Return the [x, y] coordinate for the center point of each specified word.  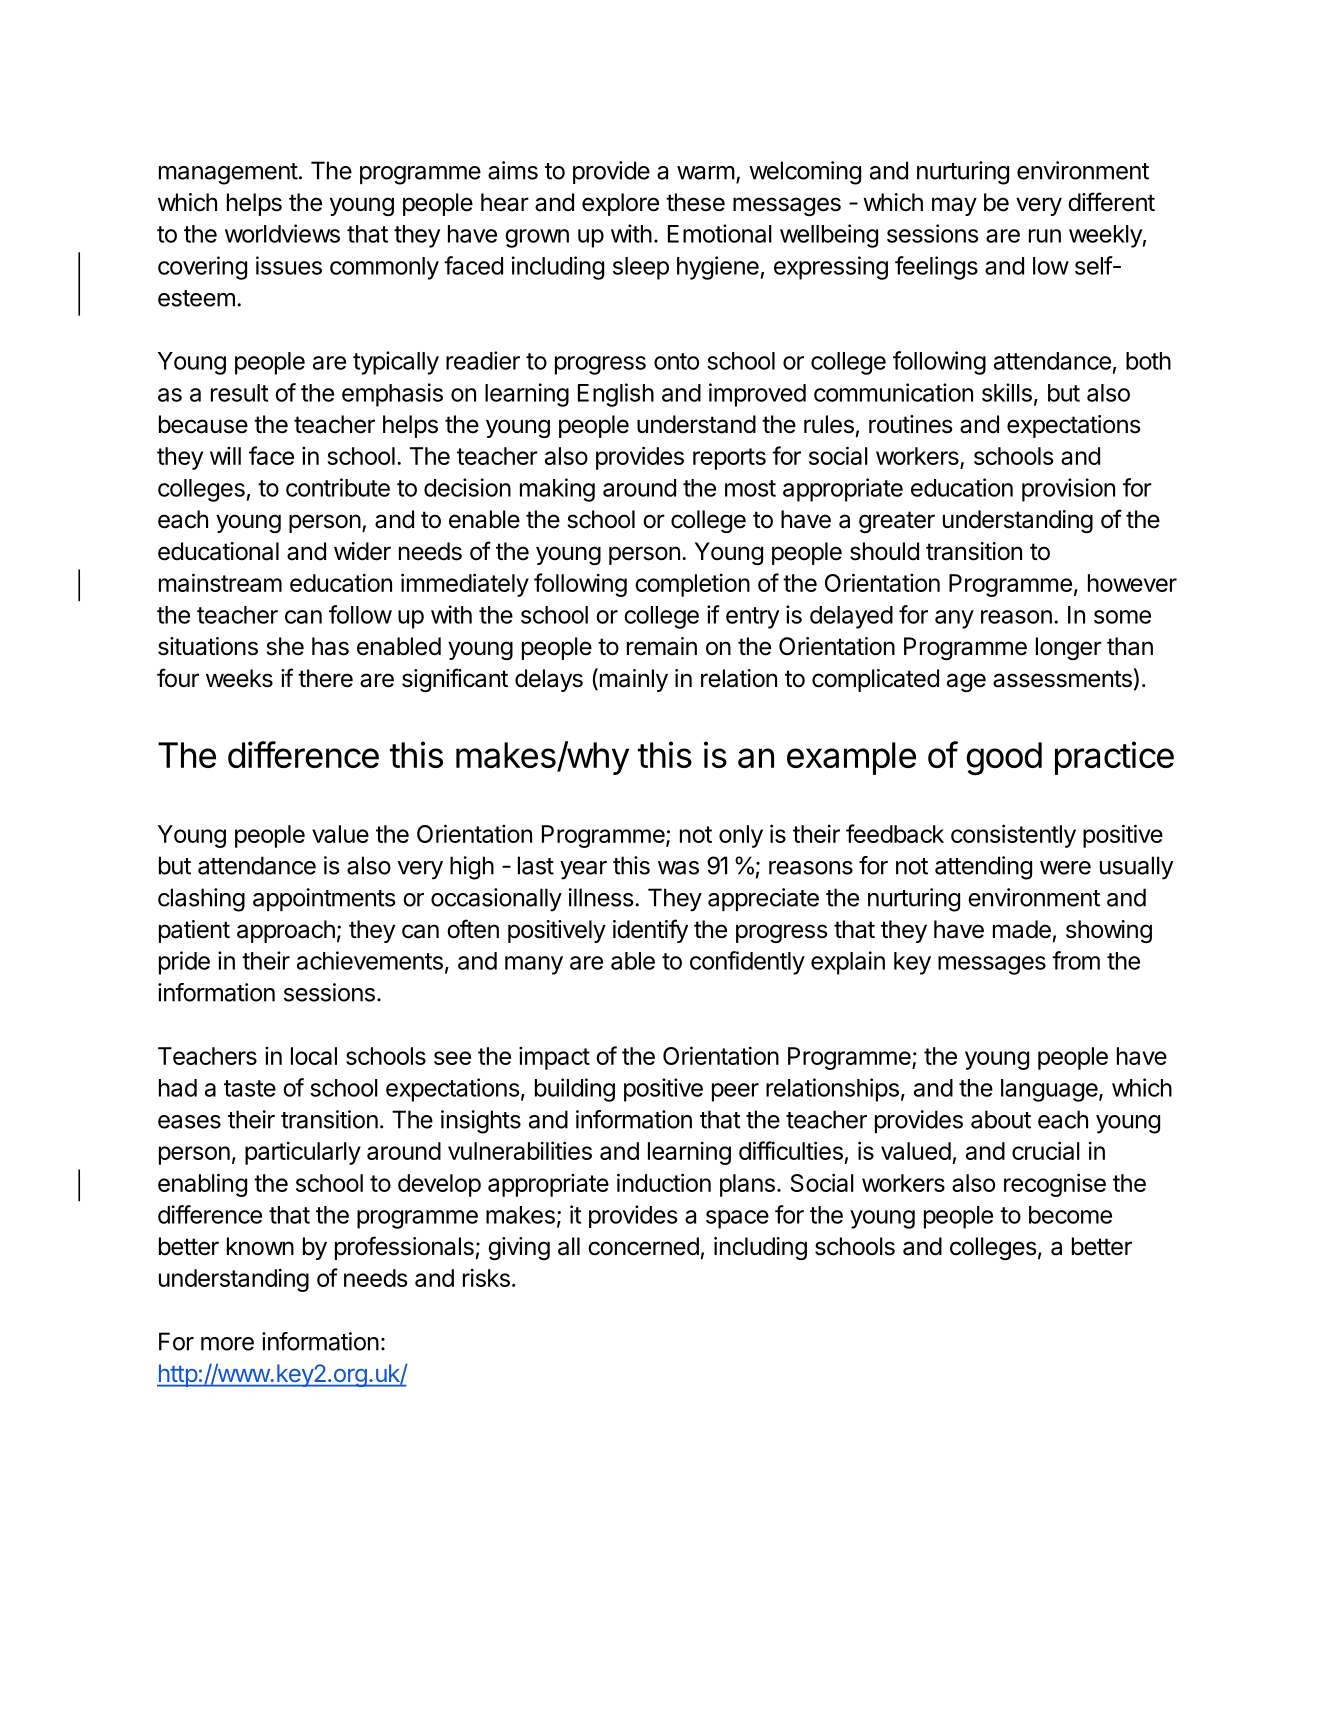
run [1045, 236]
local [314, 1056]
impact [554, 1058]
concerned [643, 1246]
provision [1068, 490]
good [1004, 759]
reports [729, 459]
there [325, 678]
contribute [338, 487]
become [1070, 1215]
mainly [632, 680]
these [695, 202]
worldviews [282, 233]
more [227, 1344]
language [1050, 1090]
